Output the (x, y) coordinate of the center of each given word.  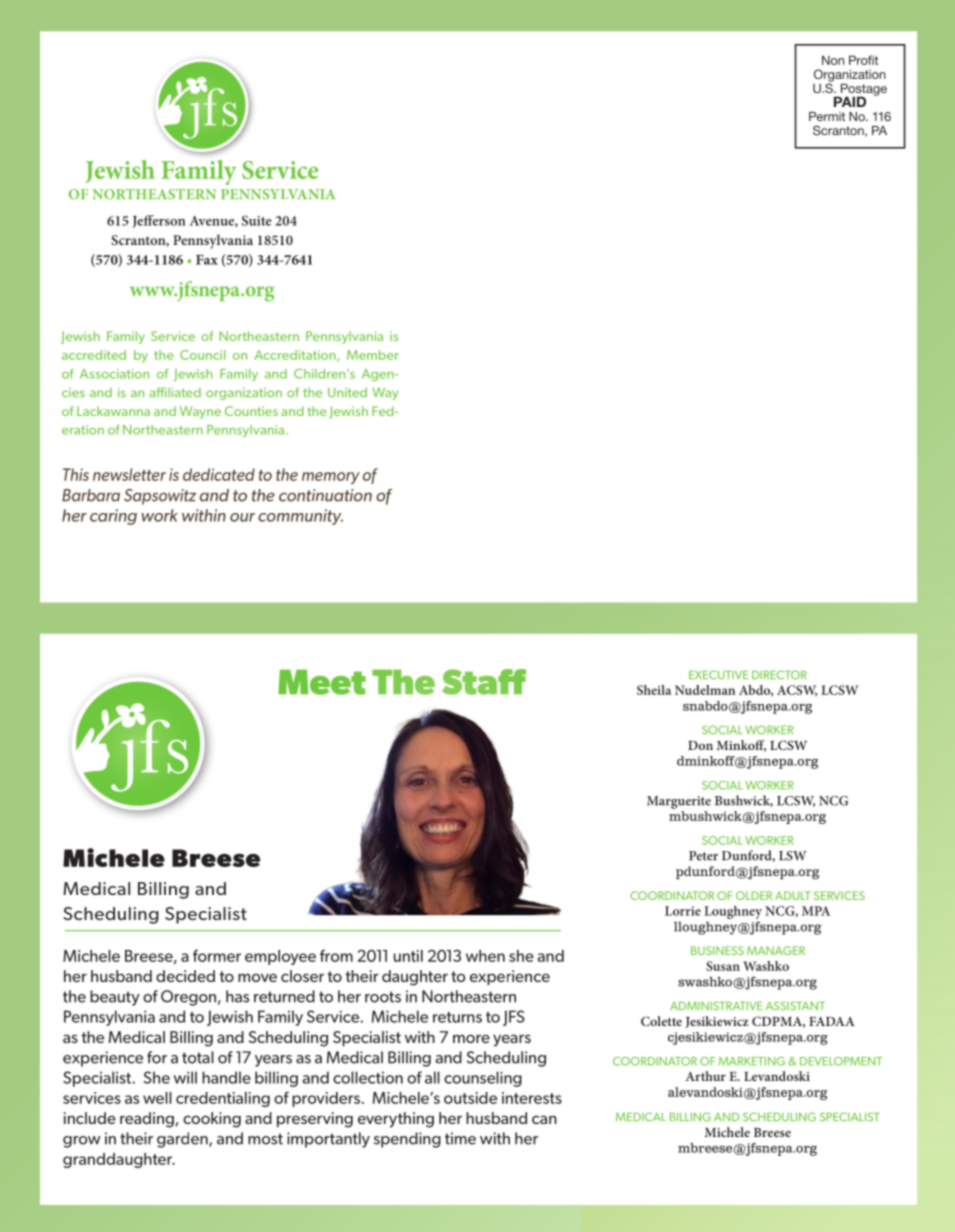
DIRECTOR (779, 674)
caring (113, 517)
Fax (207, 260)
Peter (703, 856)
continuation (325, 495)
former (217, 955)
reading (148, 1120)
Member (373, 355)
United (347, 392)
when (485, 956)
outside (470, 1098)
